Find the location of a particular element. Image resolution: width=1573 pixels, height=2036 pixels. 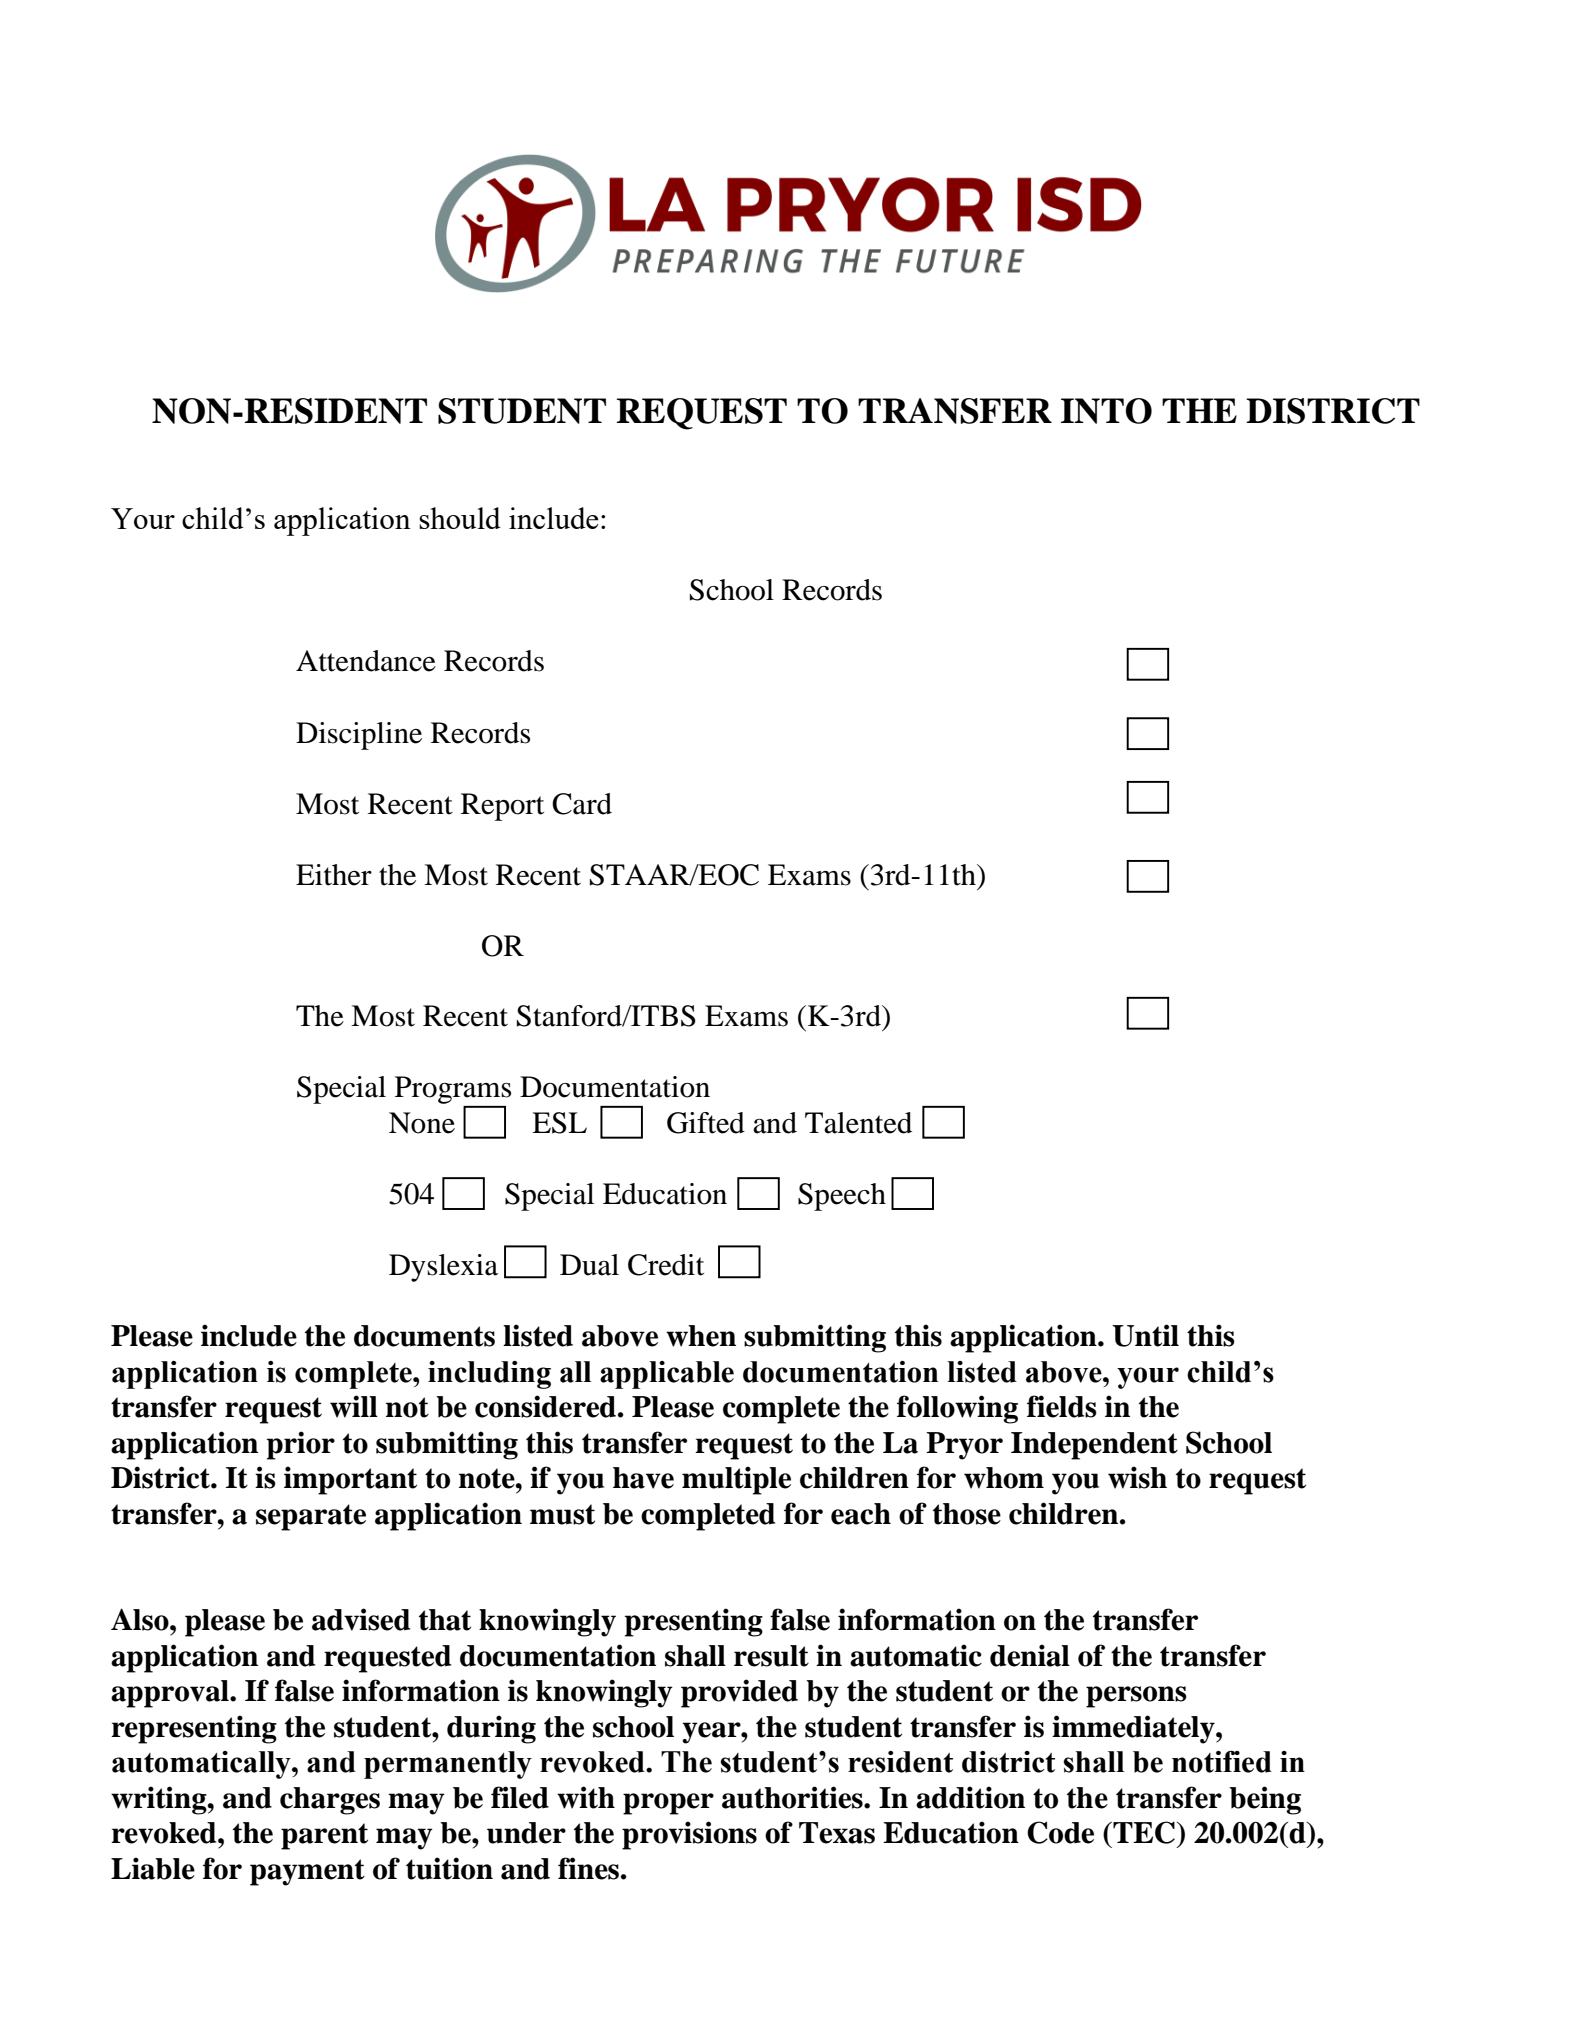

Speech is located at coordinates (842, 1197).
